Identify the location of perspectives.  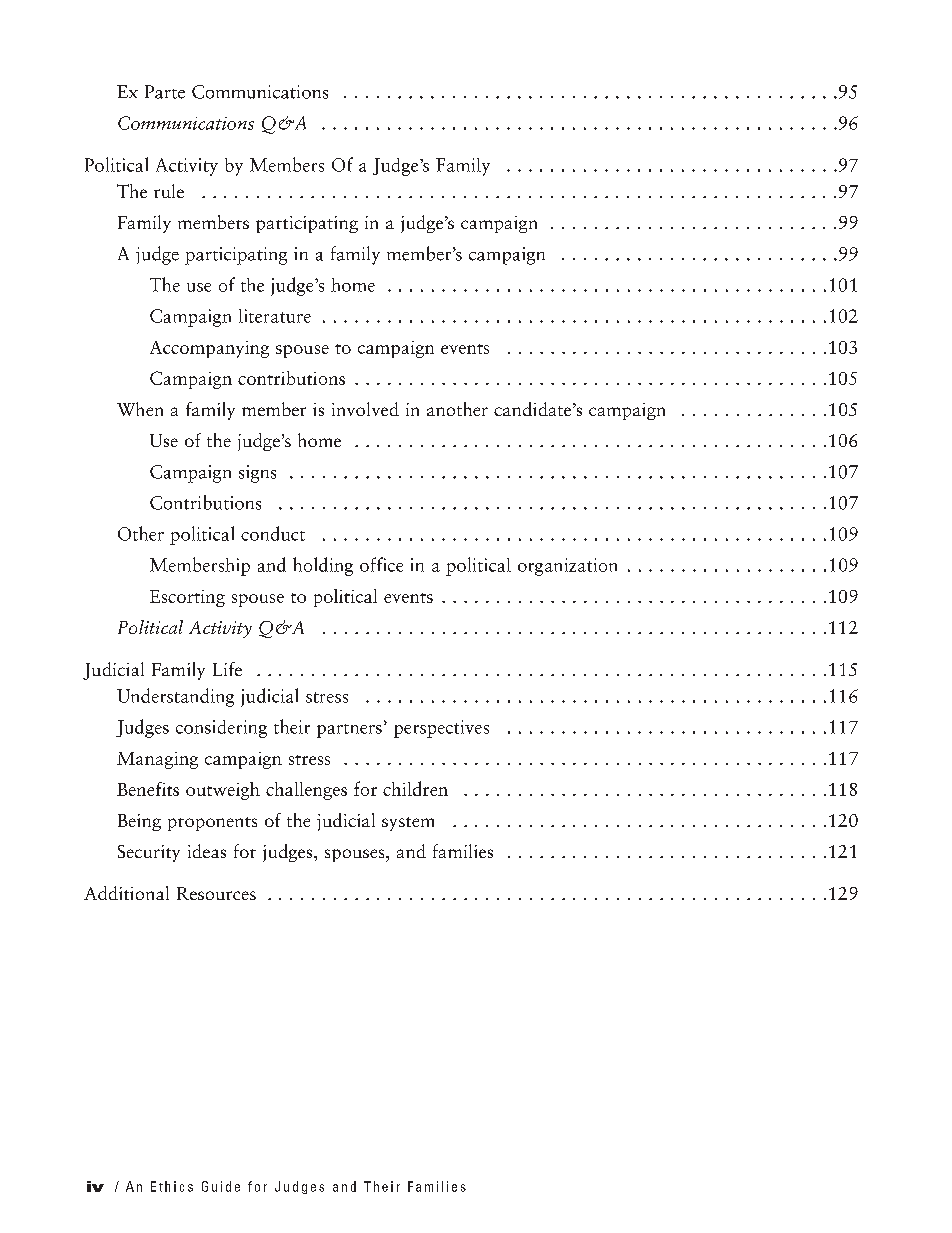
(441, 729).
